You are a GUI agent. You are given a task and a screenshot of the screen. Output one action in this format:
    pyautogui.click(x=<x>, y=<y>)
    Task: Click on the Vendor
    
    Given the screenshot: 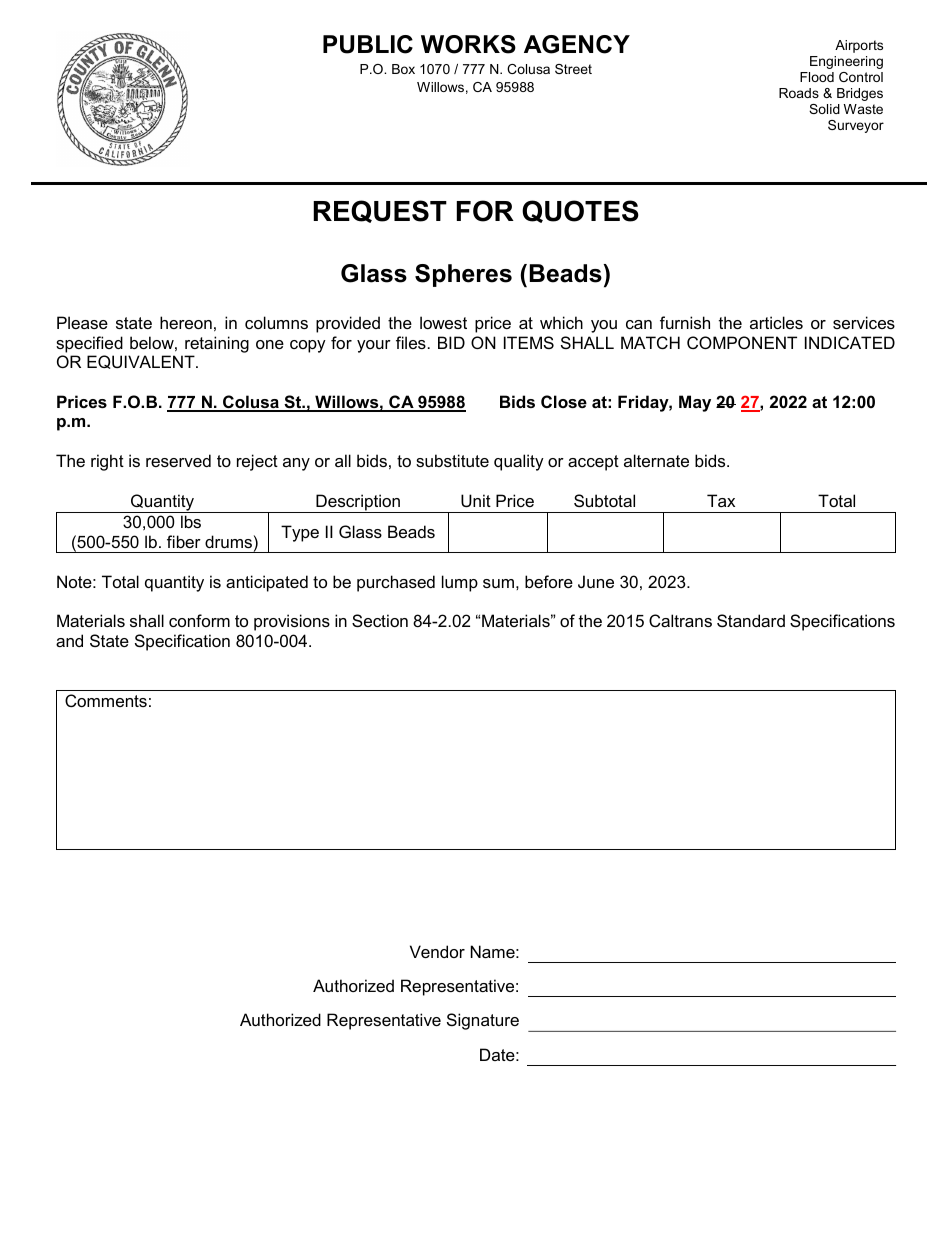 What is the action you would take?
    pyautogui.click(x=437, y=951)
